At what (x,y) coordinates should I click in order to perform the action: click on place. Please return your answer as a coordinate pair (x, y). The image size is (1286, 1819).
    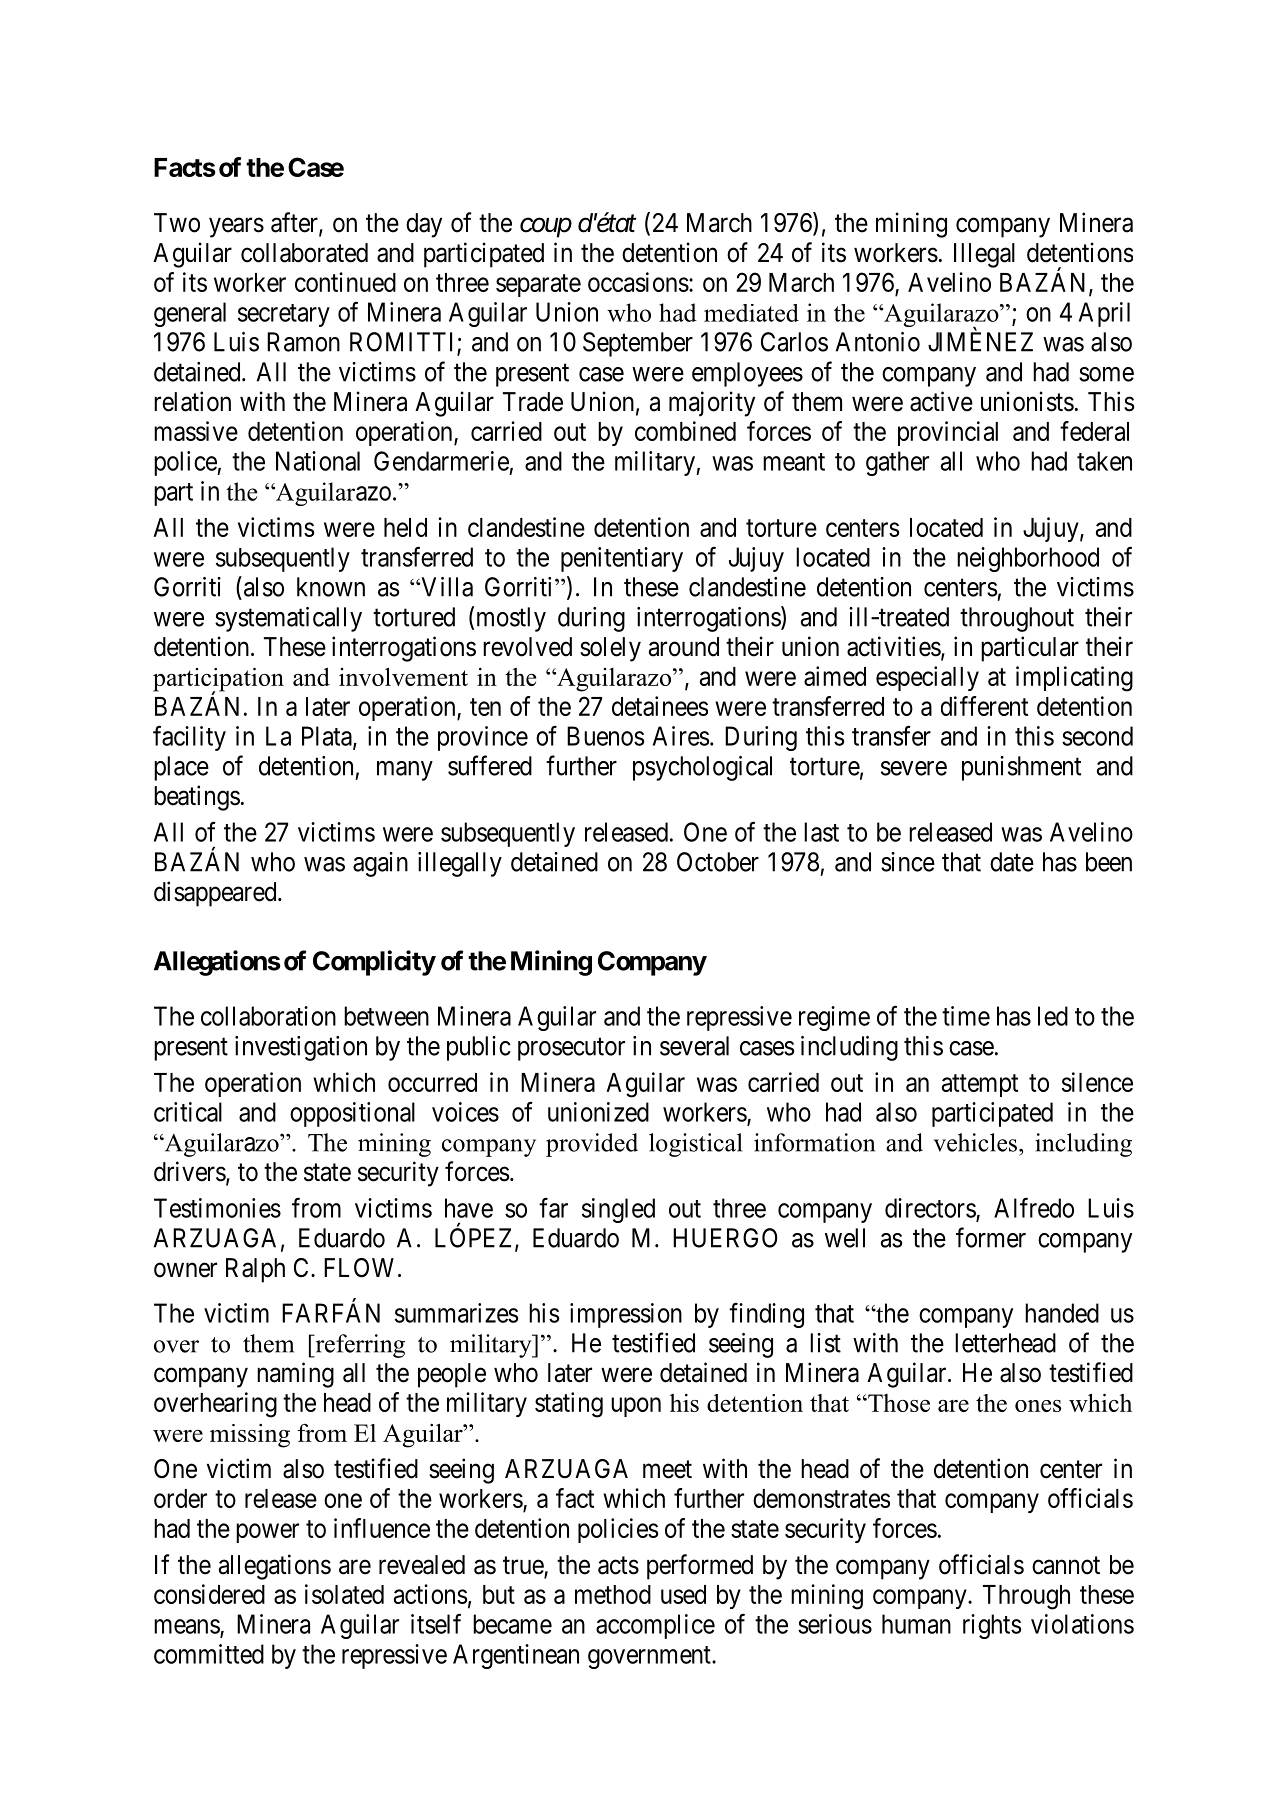
    Looking at the image, I should click on (181, 768).
